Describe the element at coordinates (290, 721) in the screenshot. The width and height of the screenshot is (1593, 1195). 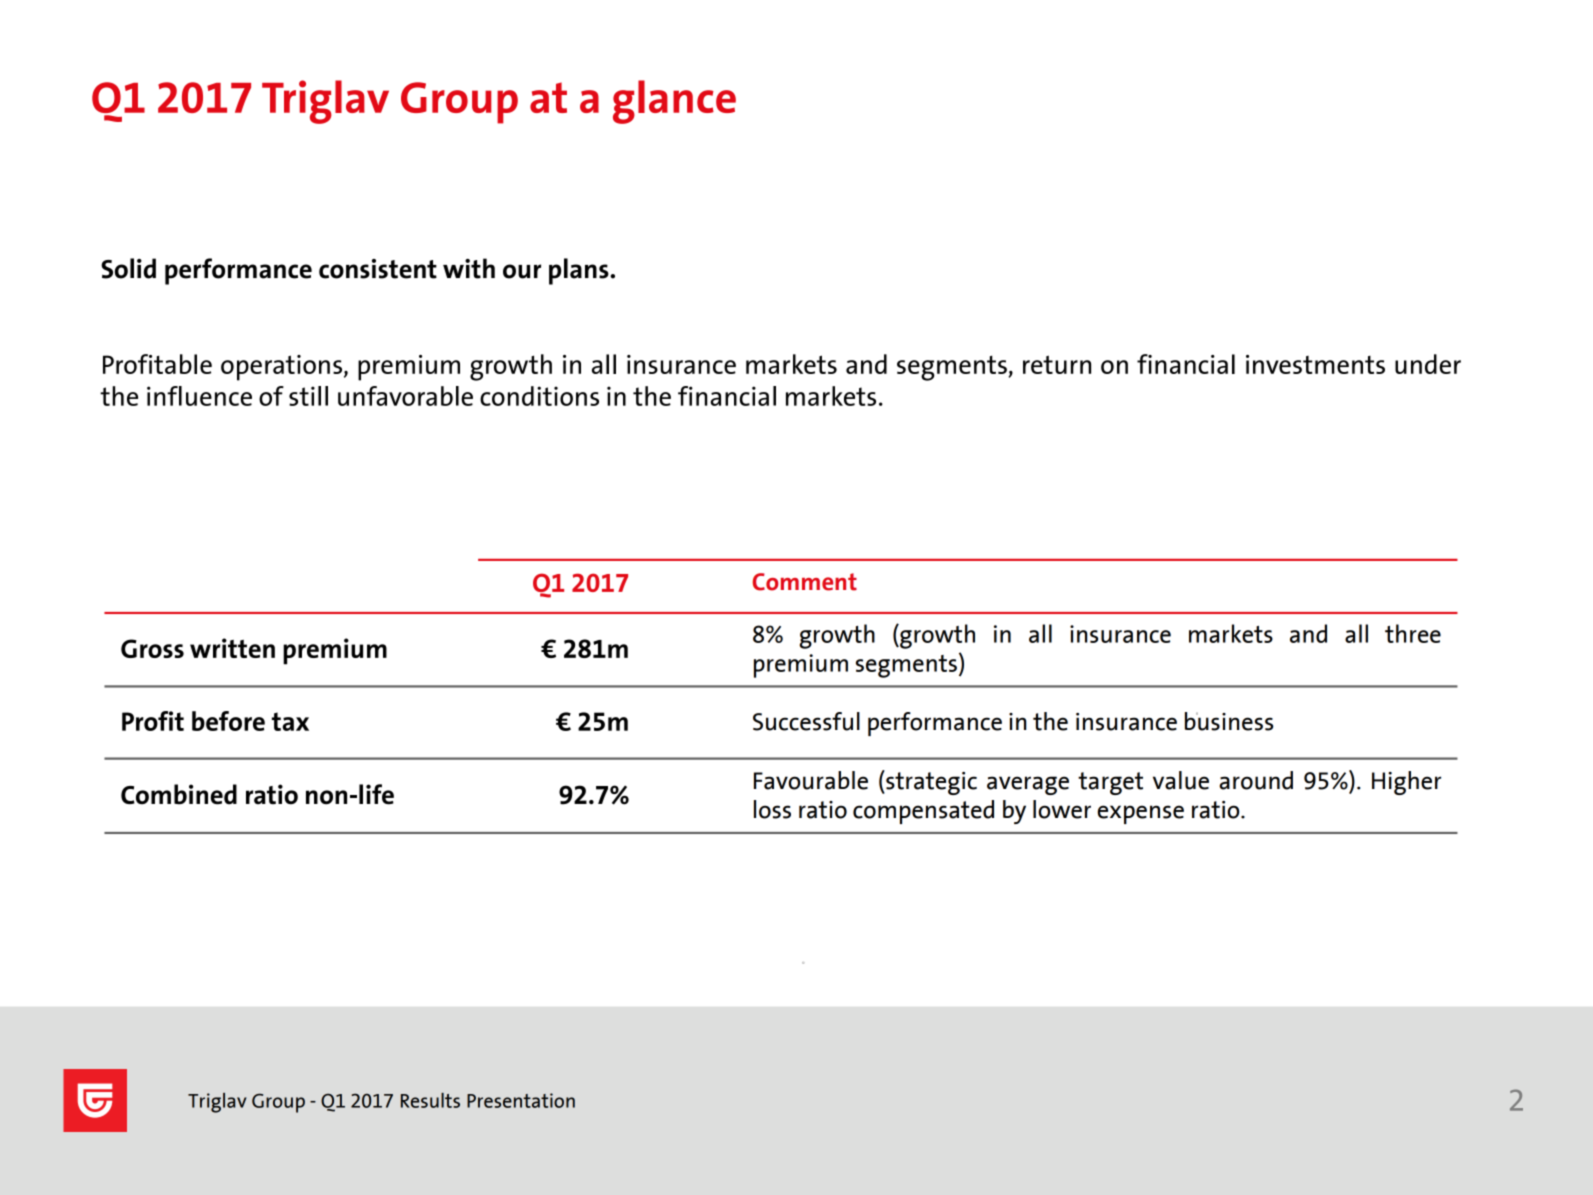
I see `tax` at that location.
